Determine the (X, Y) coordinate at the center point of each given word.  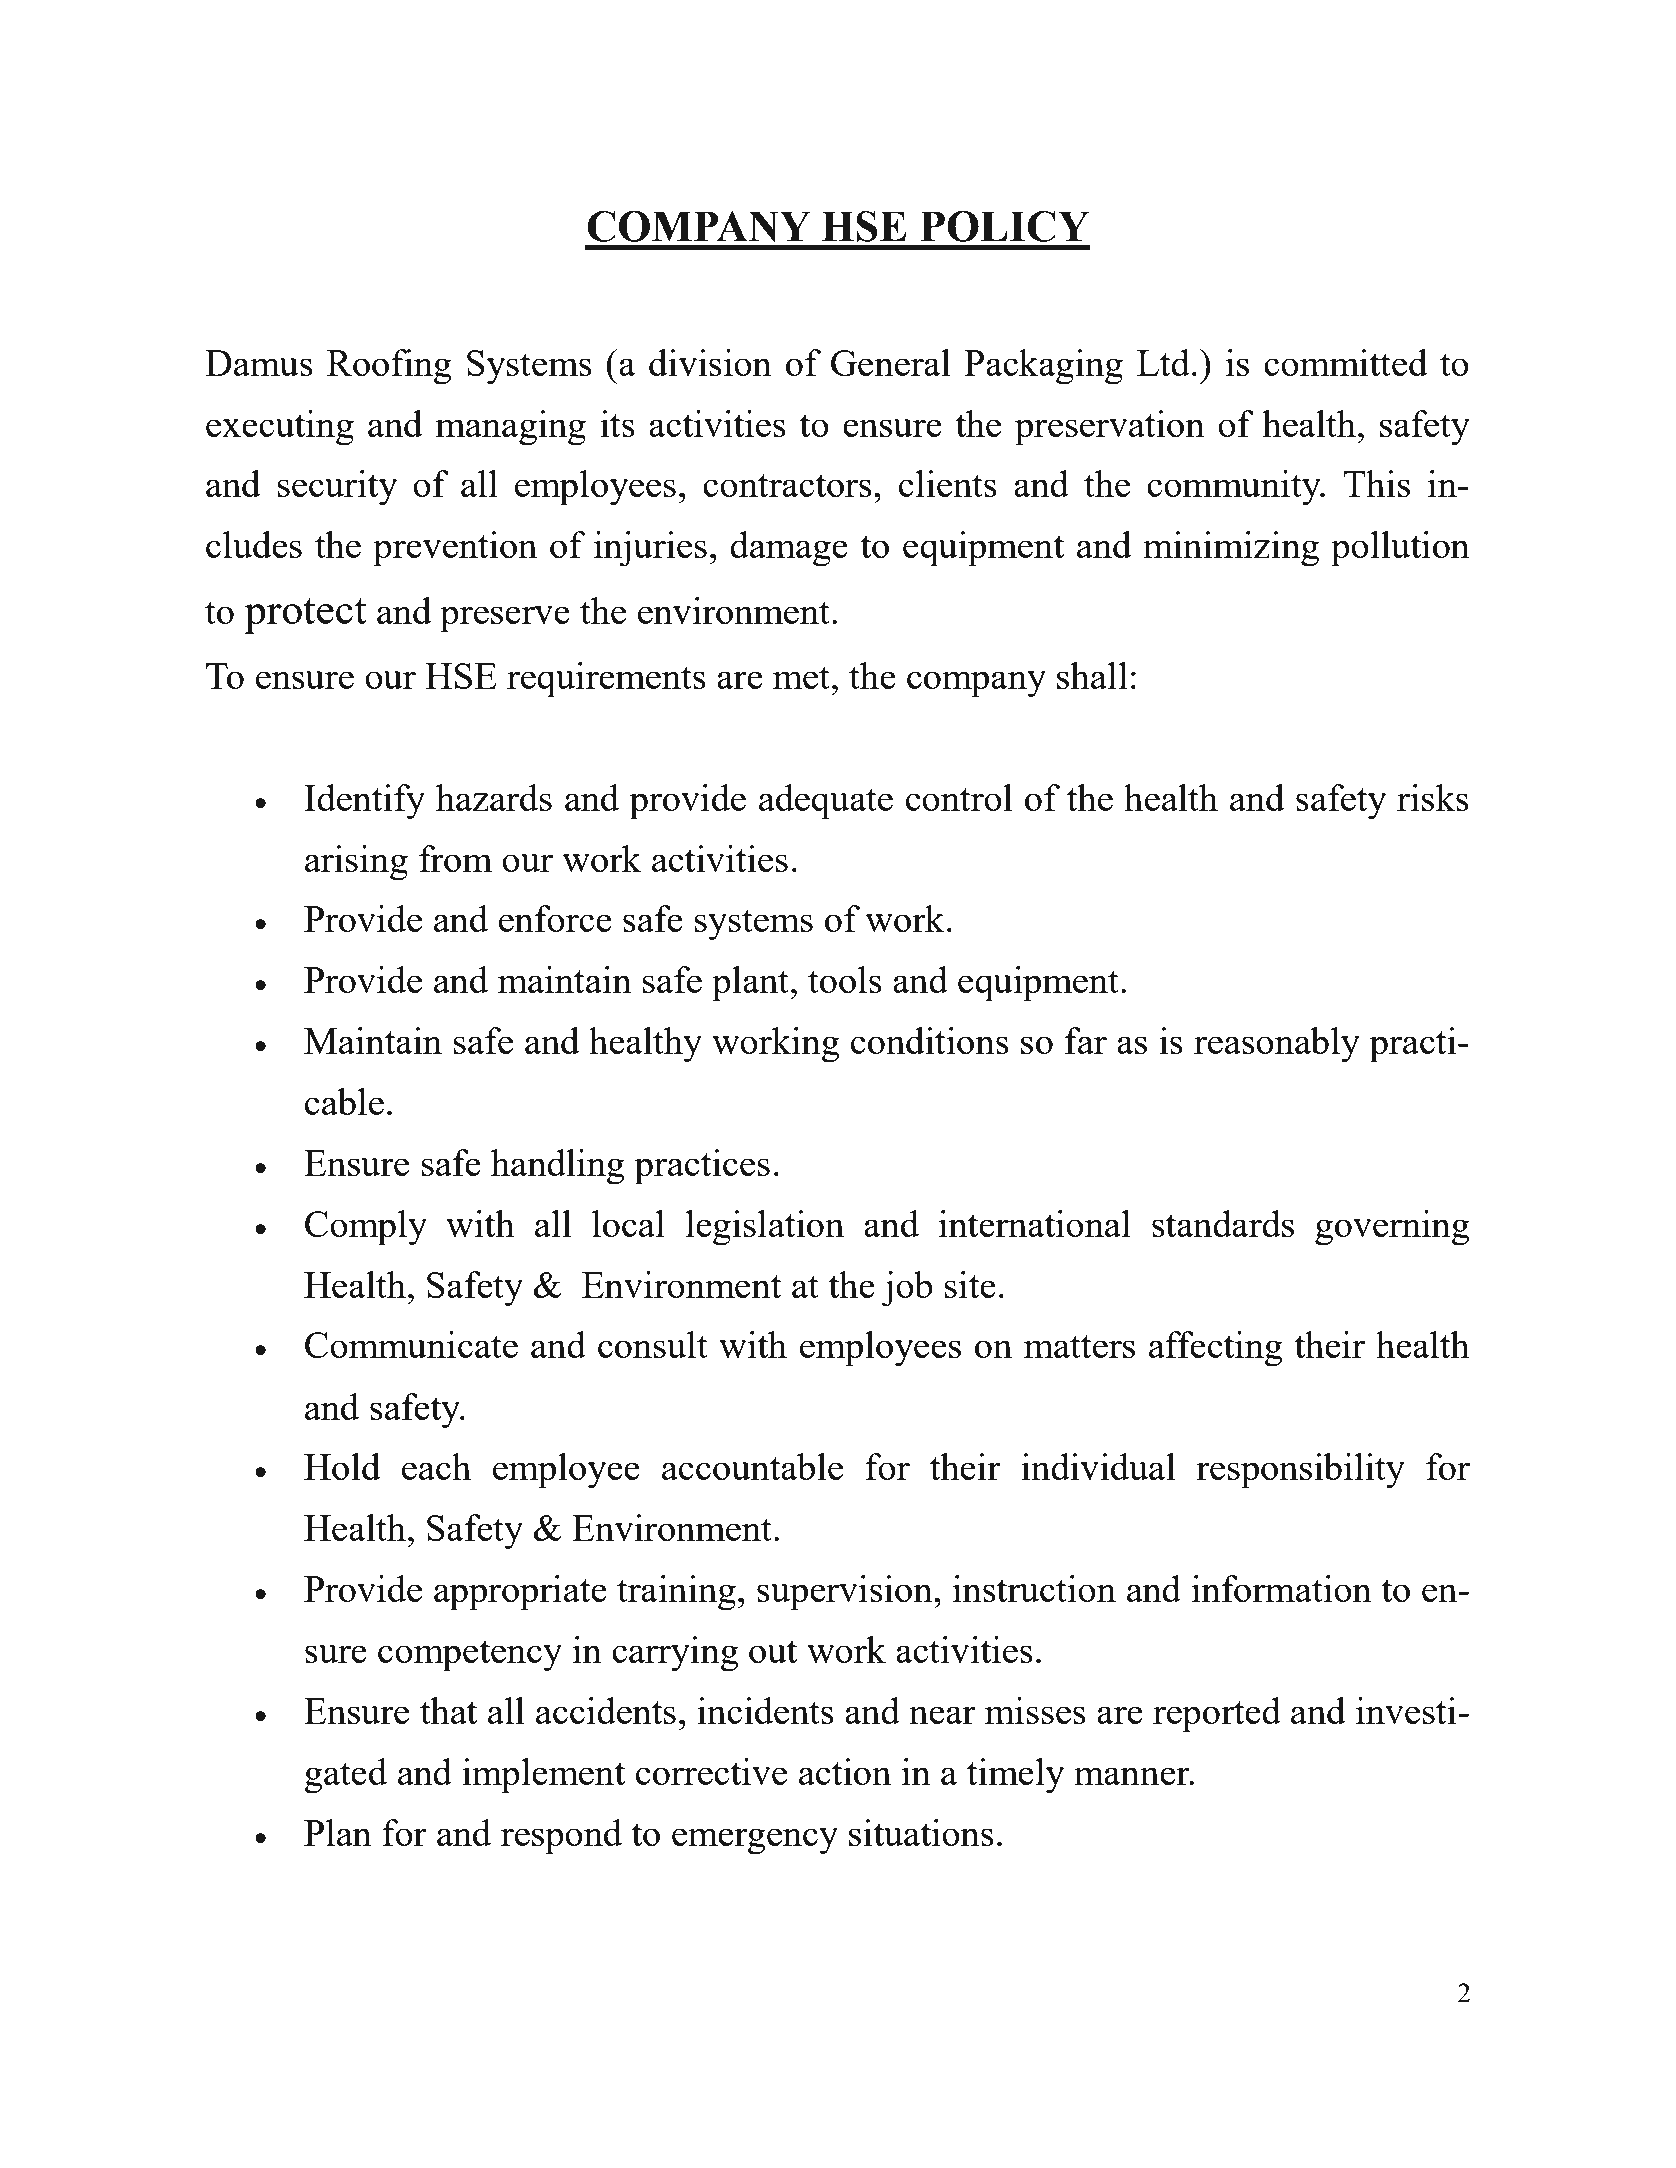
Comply (366, 1228)
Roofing (389, 367)
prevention (455, 549)
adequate (826, 802)
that (448, 1710)
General (891, 362)
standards (1223, 1223)
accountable (752, 1466)
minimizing (1231, 549)
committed (1346, 362)
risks (1433, 797)
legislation (765, 1228)
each (436, 1466)
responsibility (1300, 1471)
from (455, 858)
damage (789, 549)
